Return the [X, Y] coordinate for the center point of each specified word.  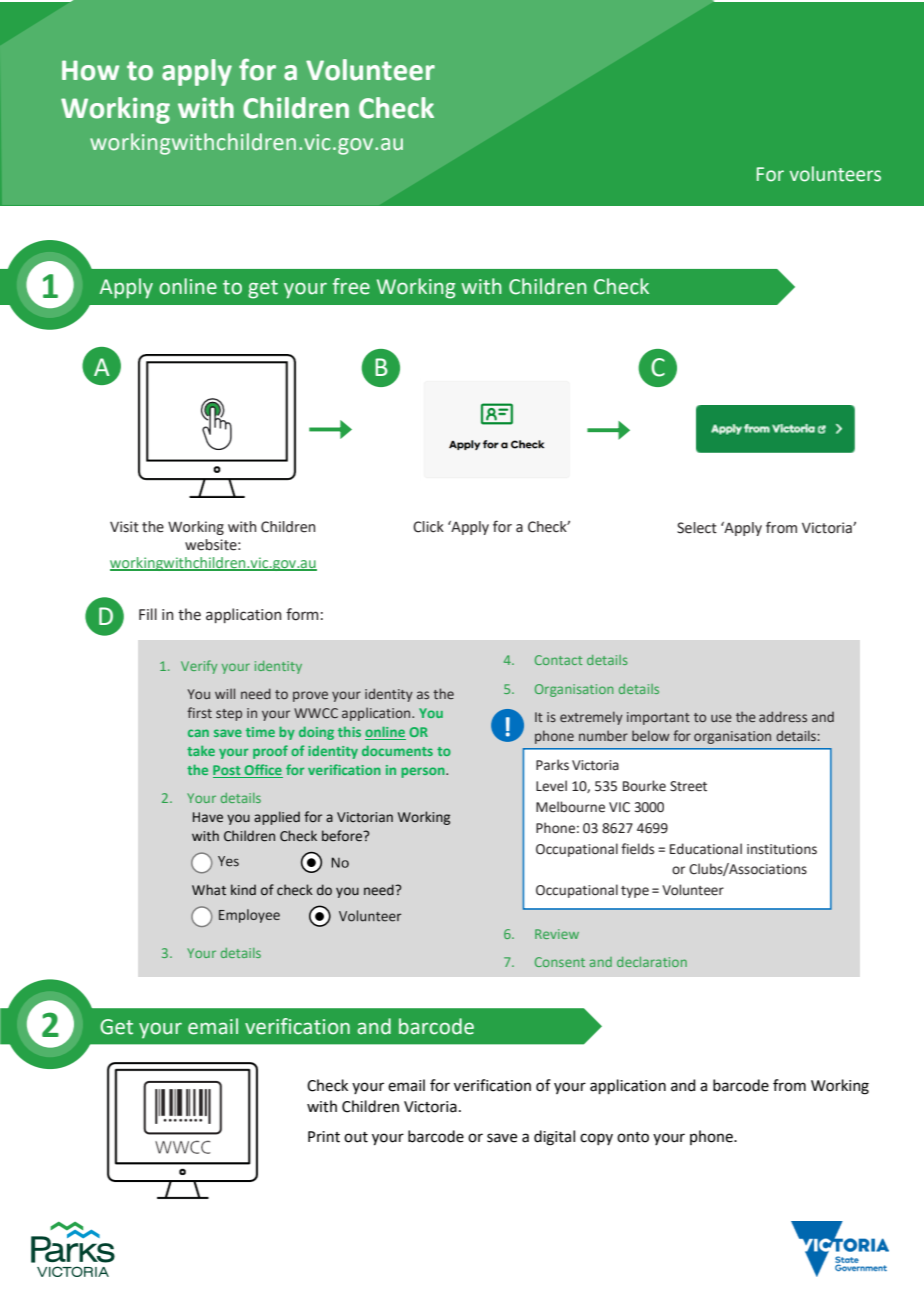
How [90, 70]
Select [697, 528]
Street [688, 786]
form [302, 614]
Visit [124, 527]
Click [428, 527]
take [201, 750]
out [356, 1137]
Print [324, 1137]
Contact [558, 660]
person [424, 772]
